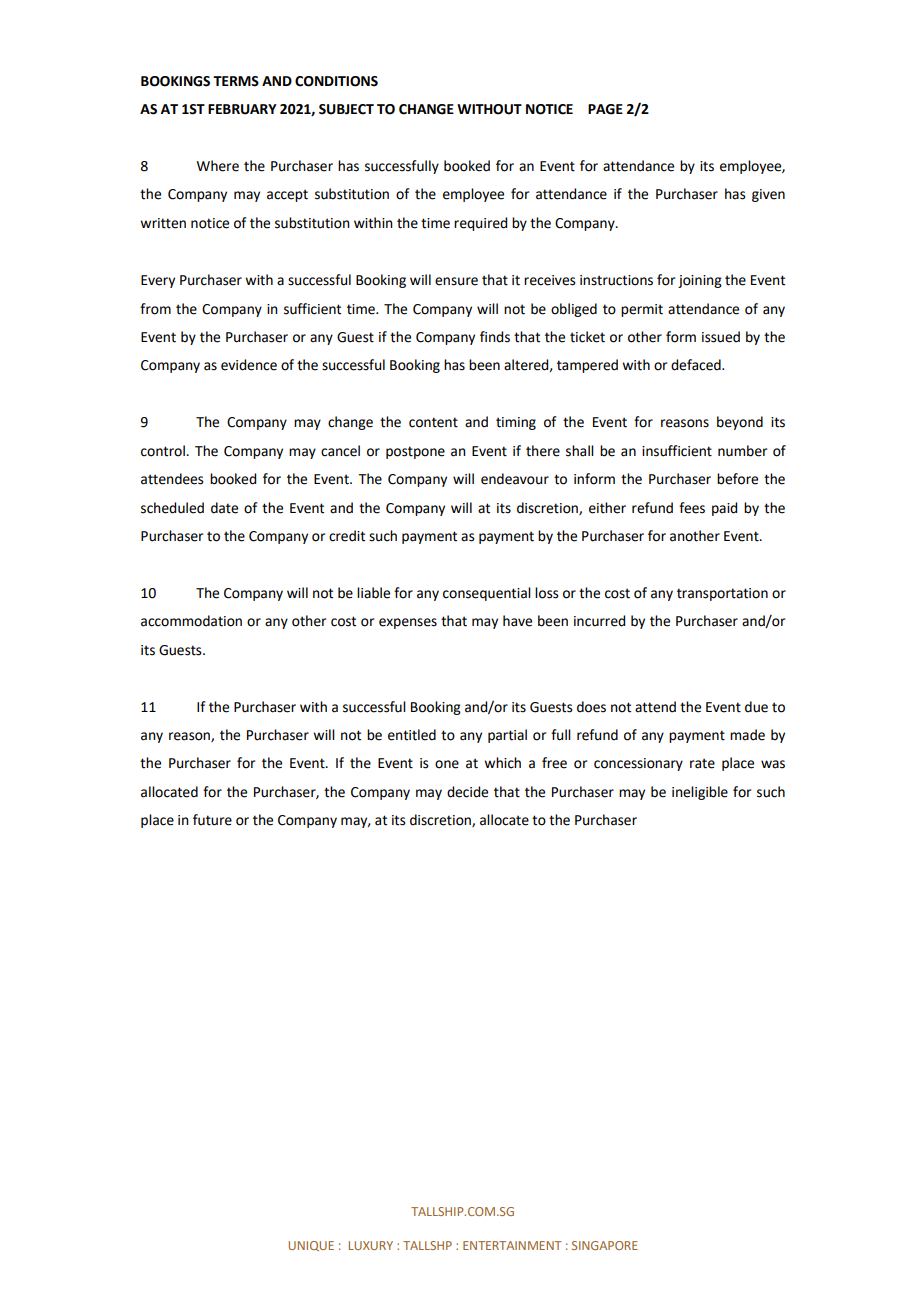 This screenshot has height=1308, width=924. What do you see at coordinates (224, 508) in the screenshot?
I see `date` at bounding box center [224, 508].
